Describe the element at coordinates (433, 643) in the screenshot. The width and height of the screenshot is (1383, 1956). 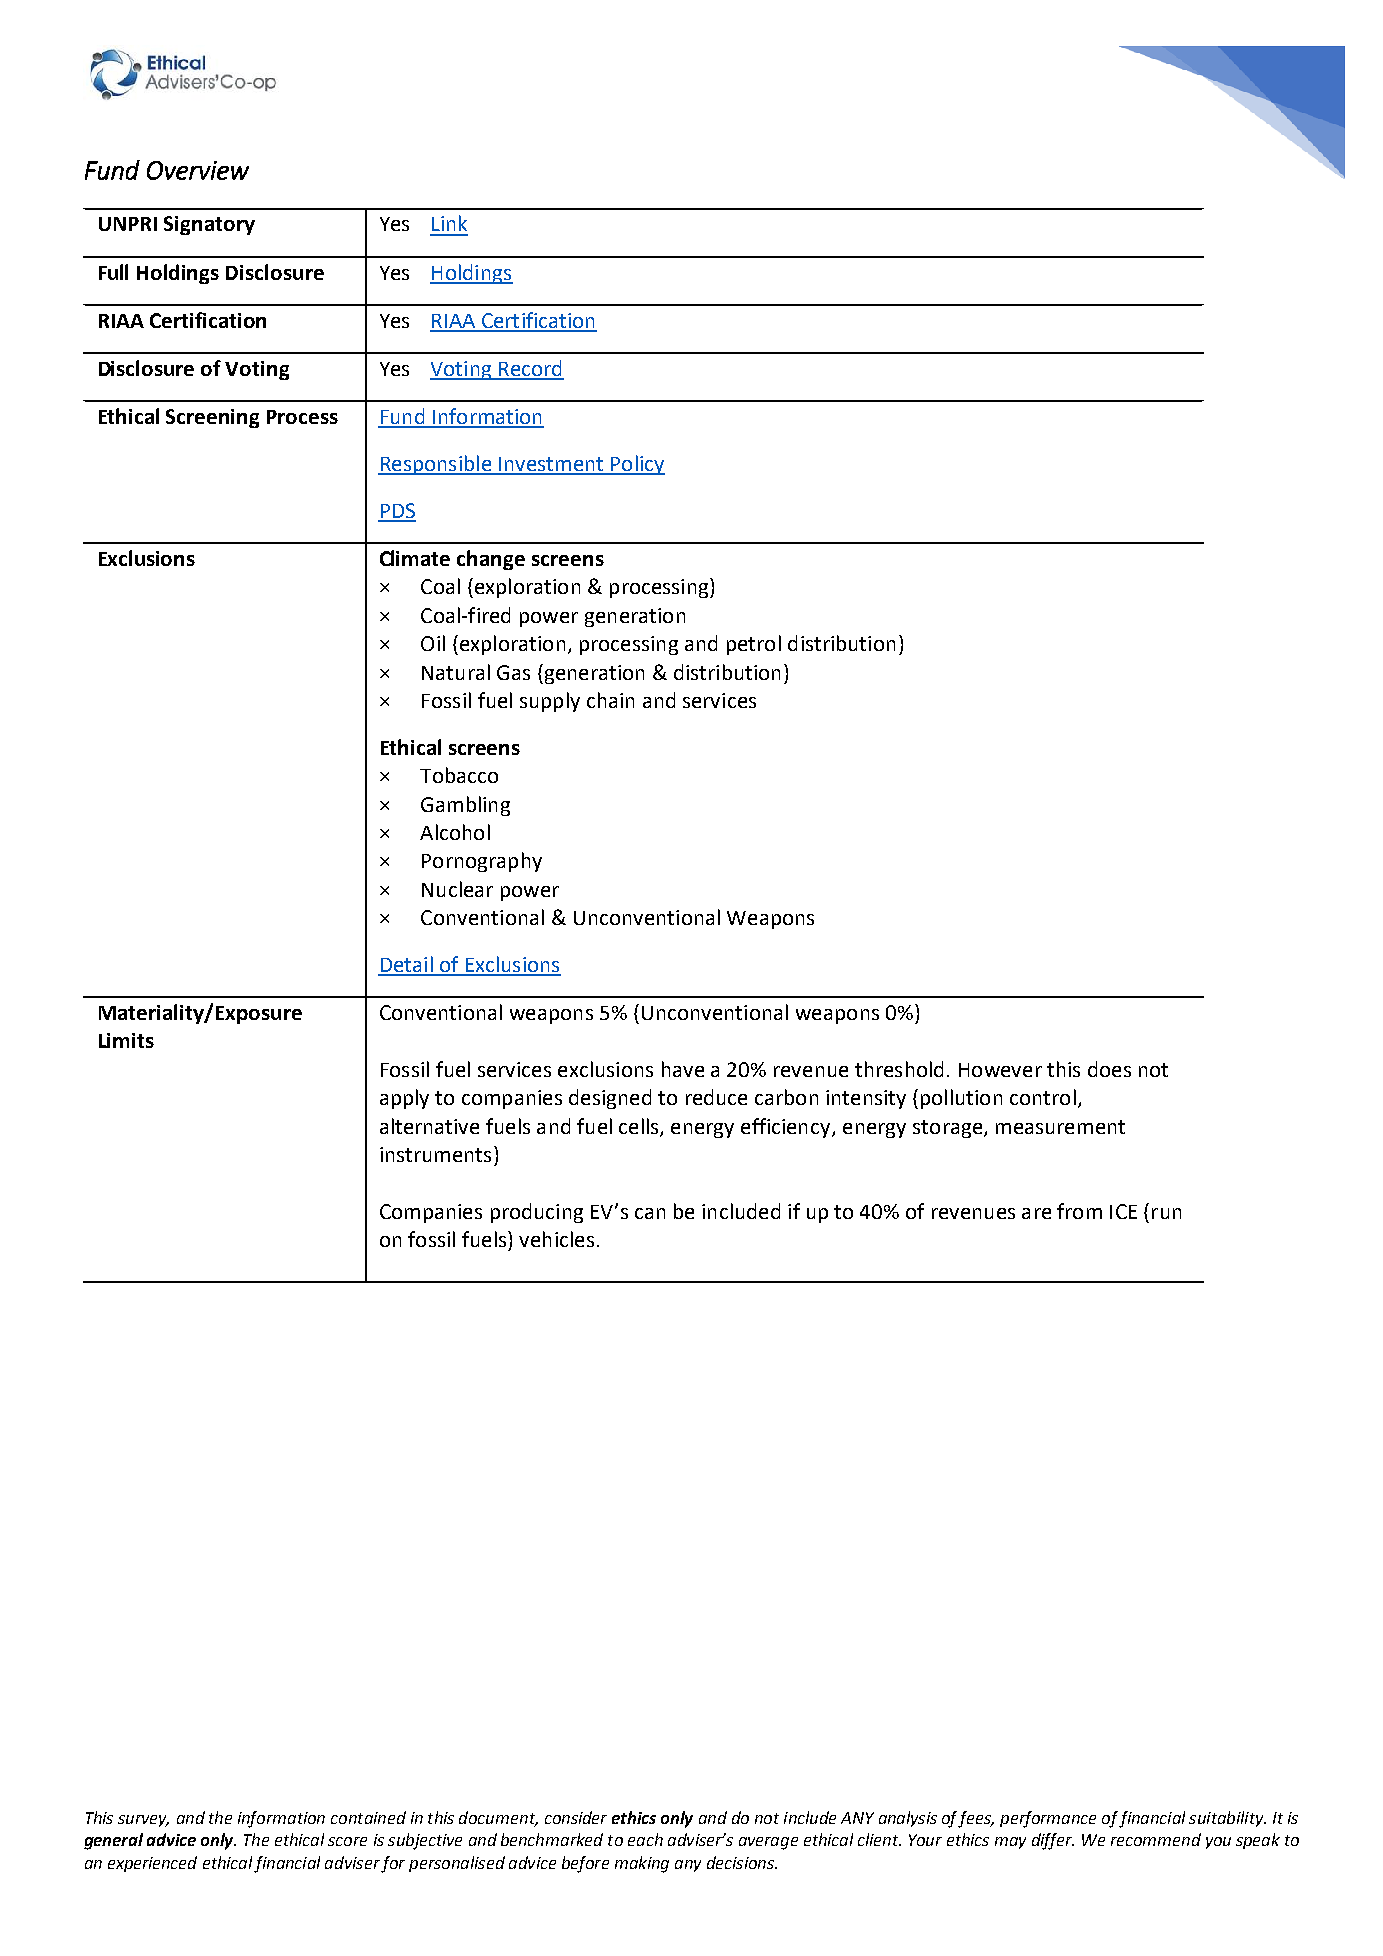
I see `Oil` at that location.
